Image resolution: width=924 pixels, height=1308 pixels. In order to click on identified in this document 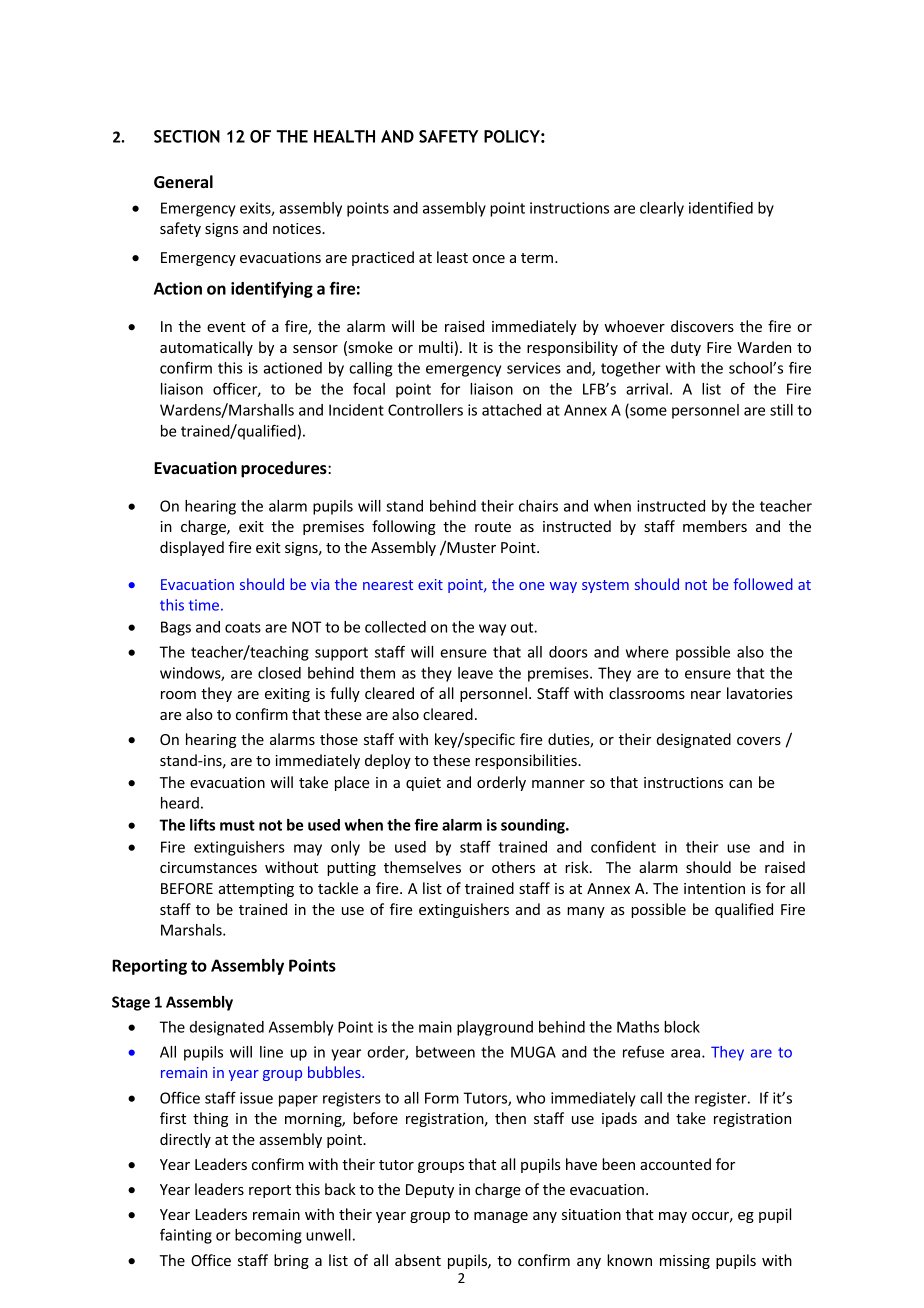, I will do `click(721, 208)`.
